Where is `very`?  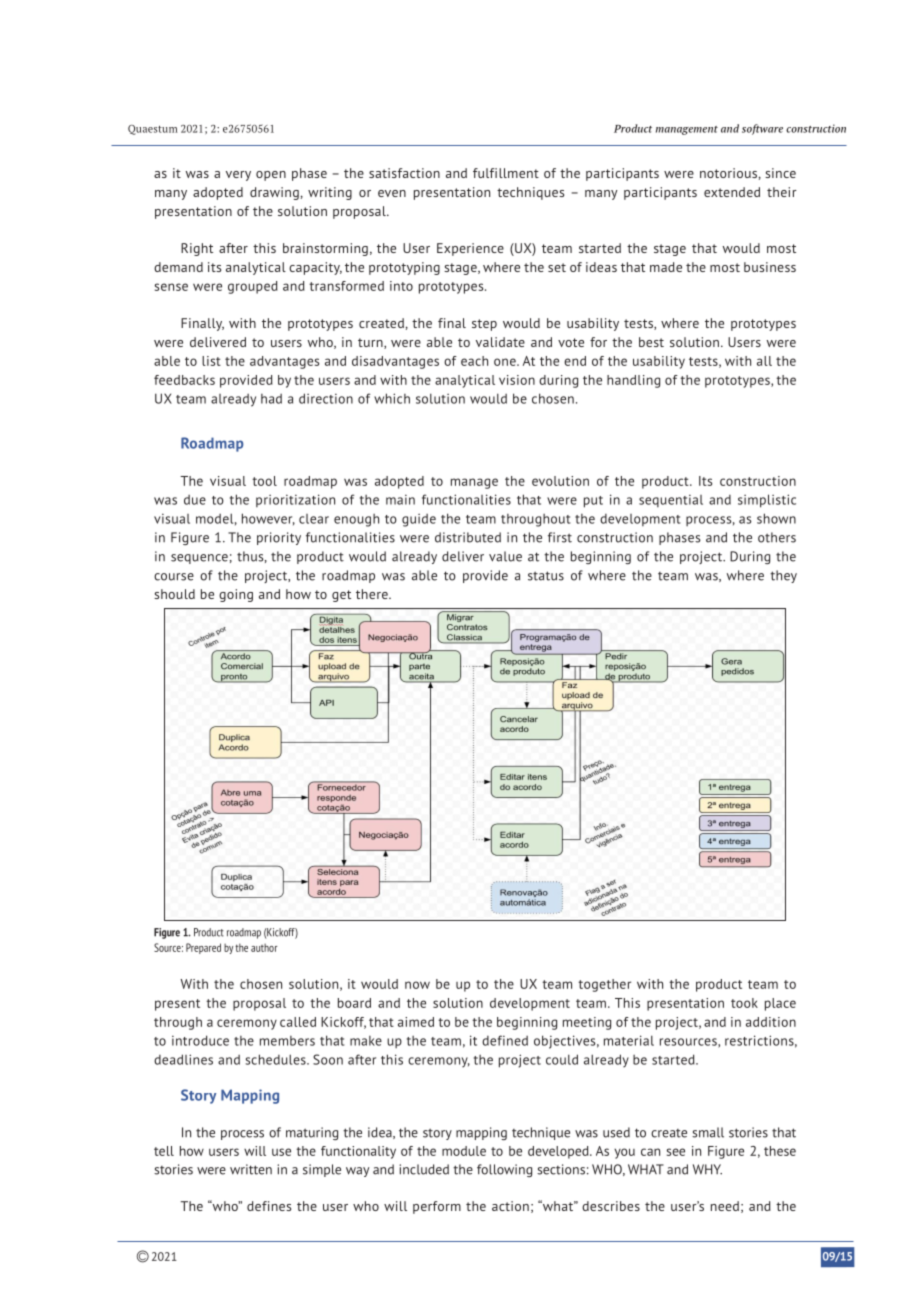 very is located at coordinates (238, 176).
